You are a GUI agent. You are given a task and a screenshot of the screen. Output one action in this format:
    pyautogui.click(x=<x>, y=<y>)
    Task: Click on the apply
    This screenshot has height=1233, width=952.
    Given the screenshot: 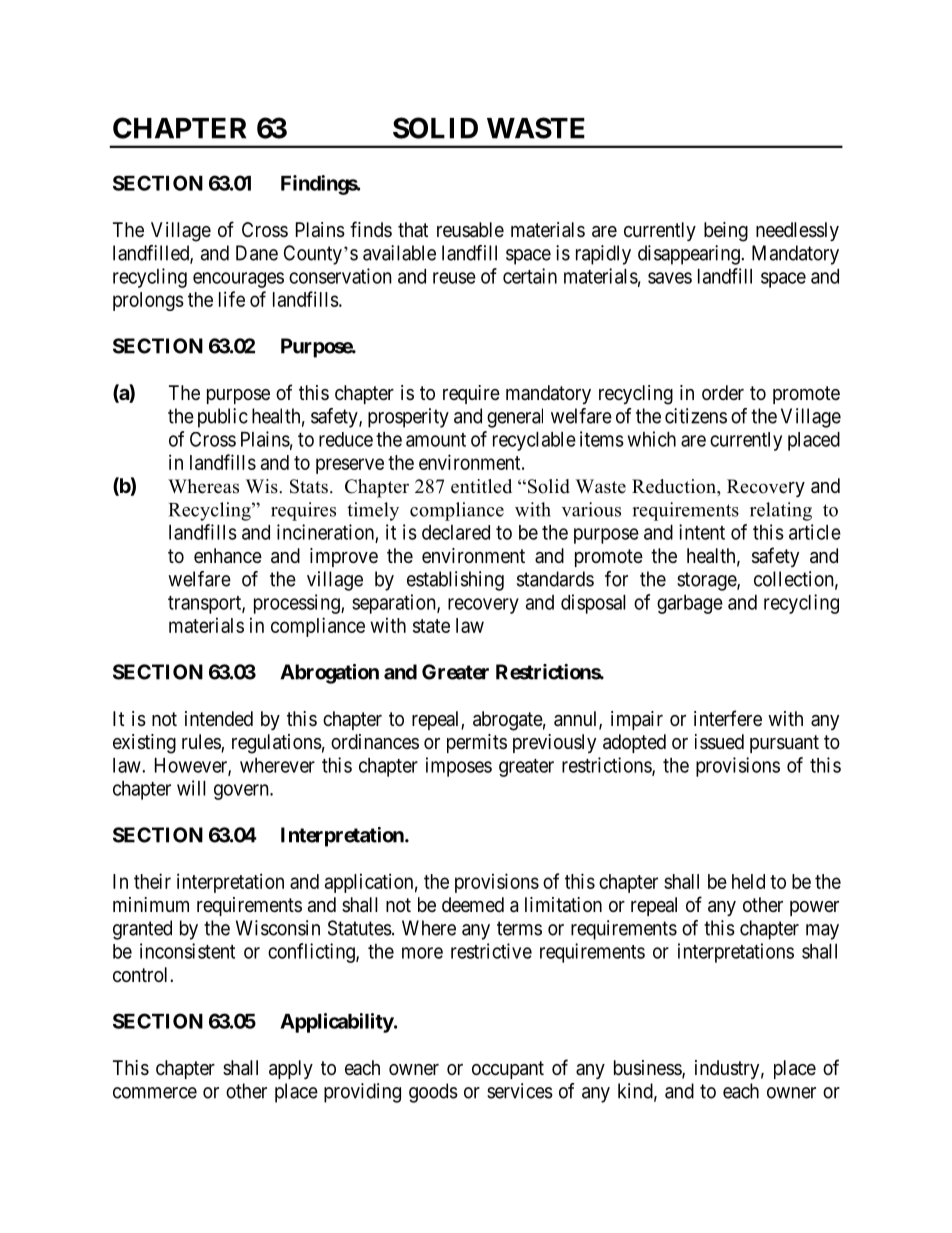 What is the action you would take?
    pyautogui.click(x=291, y=1069)
